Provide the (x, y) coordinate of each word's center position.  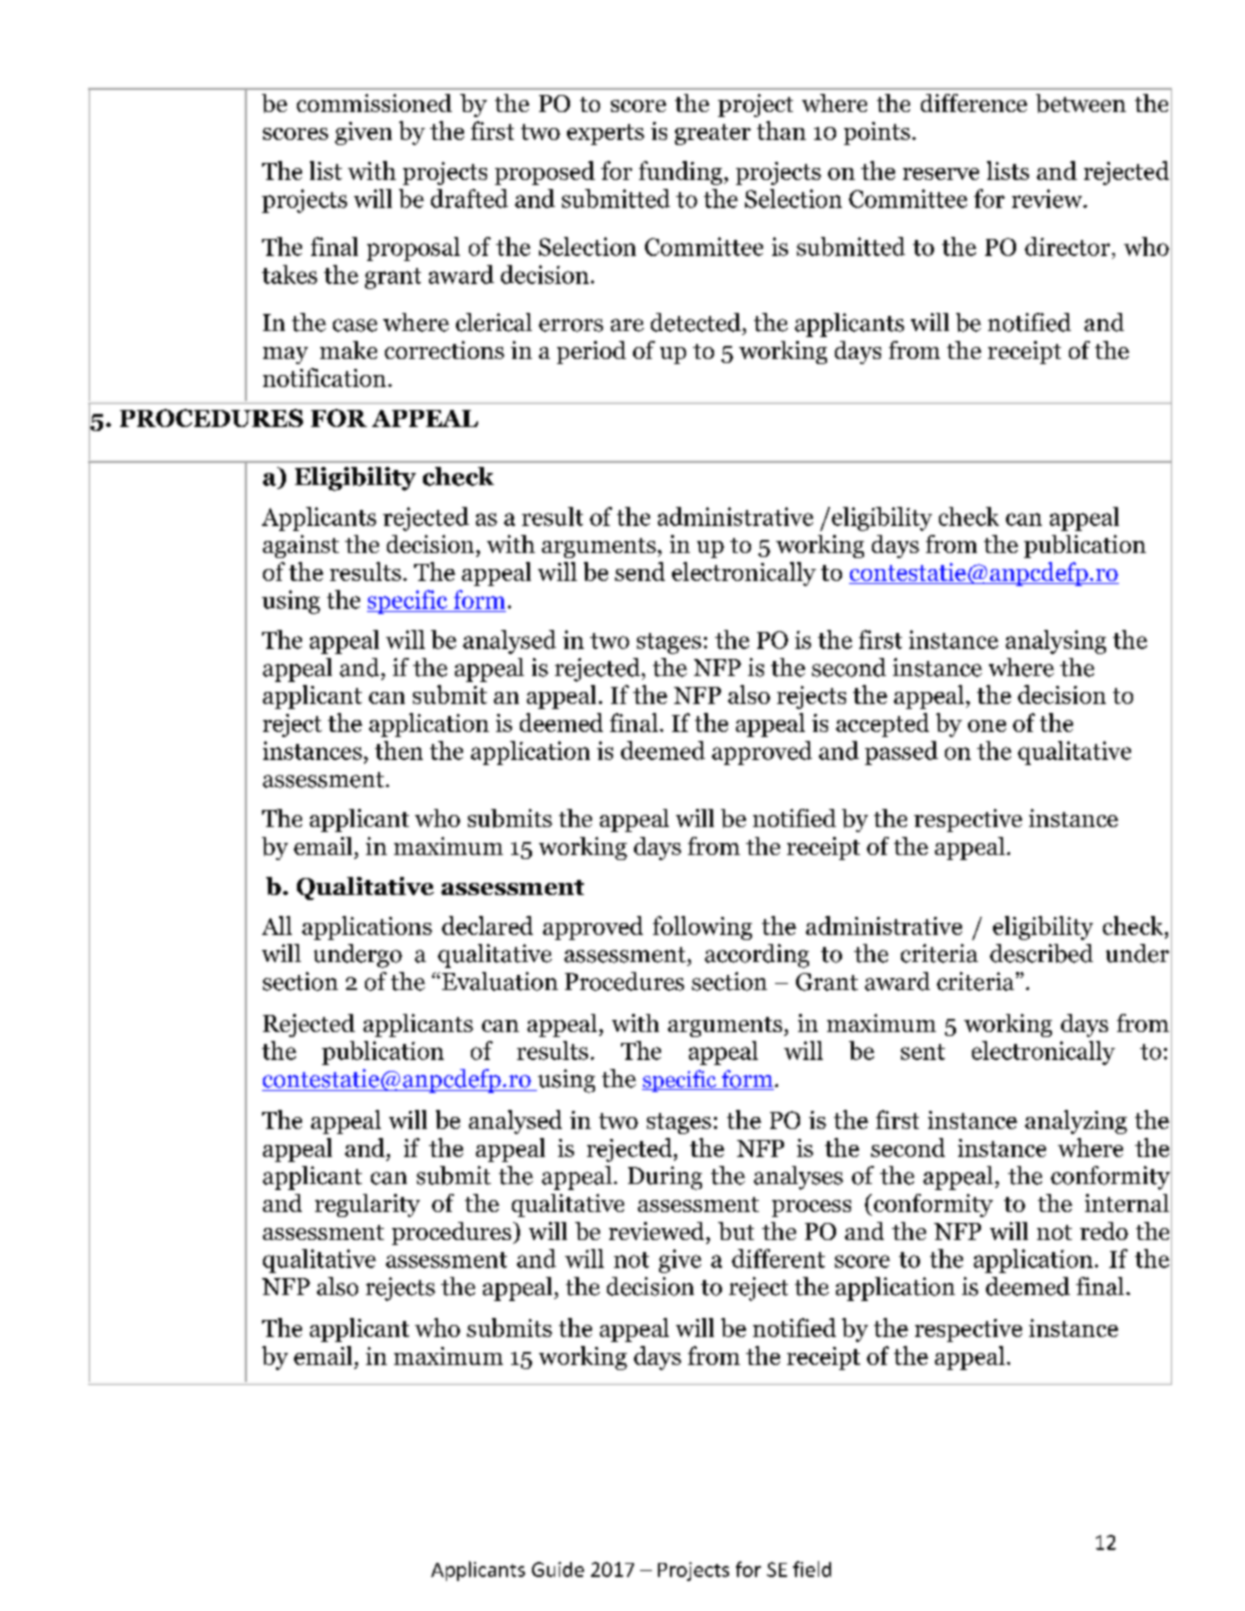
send (640, 571)
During (665, 1178)
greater (713, 134)
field (812, 1569)
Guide (558, 1569)
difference (974, 103)
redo (1104, 1231)
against (301, 546)
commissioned (374, 103)
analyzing (1076, 1122)
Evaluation (500, 981)
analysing (1056, 642)
